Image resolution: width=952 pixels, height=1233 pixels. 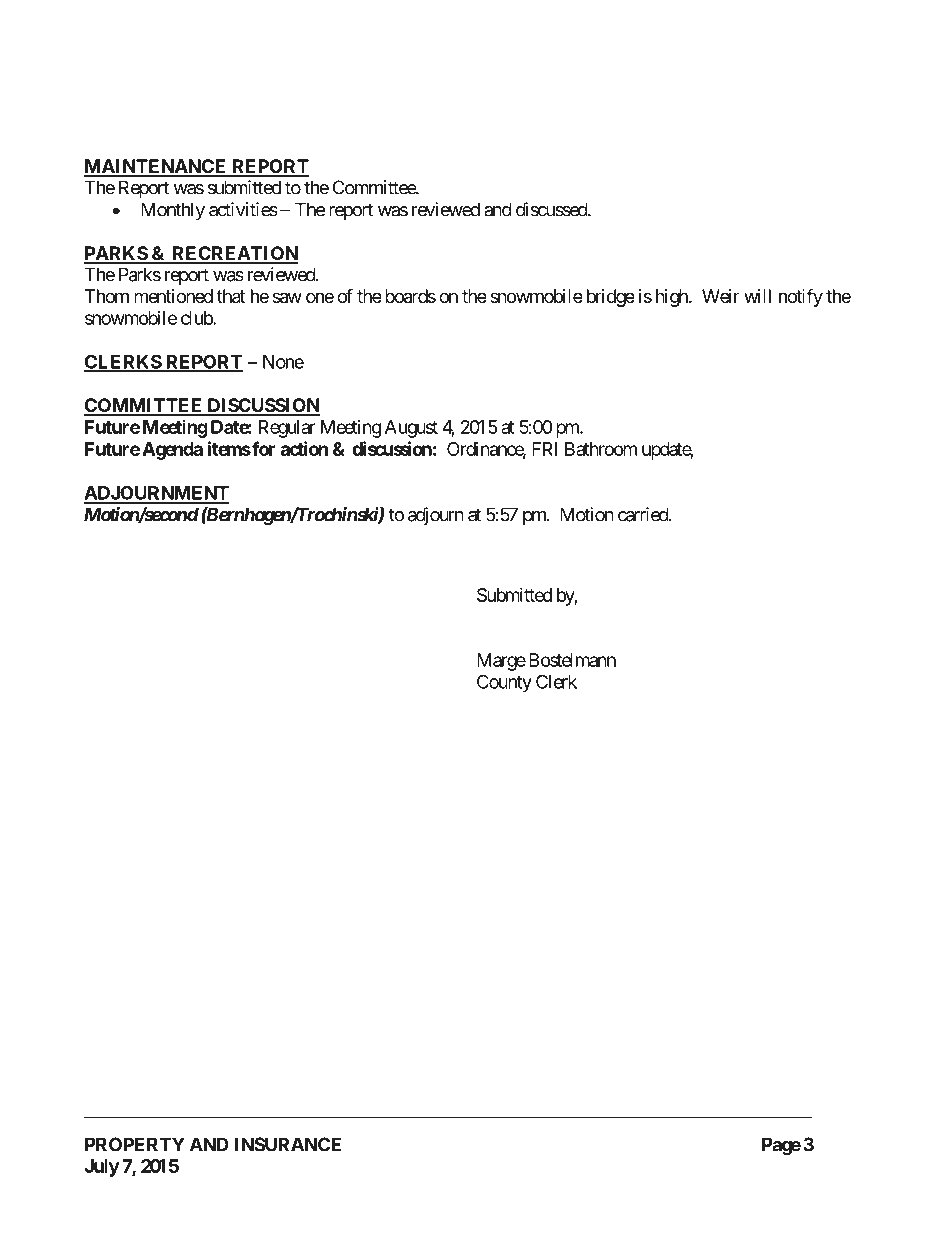 I want to click on Agenda, so click(x=172, y=451).
